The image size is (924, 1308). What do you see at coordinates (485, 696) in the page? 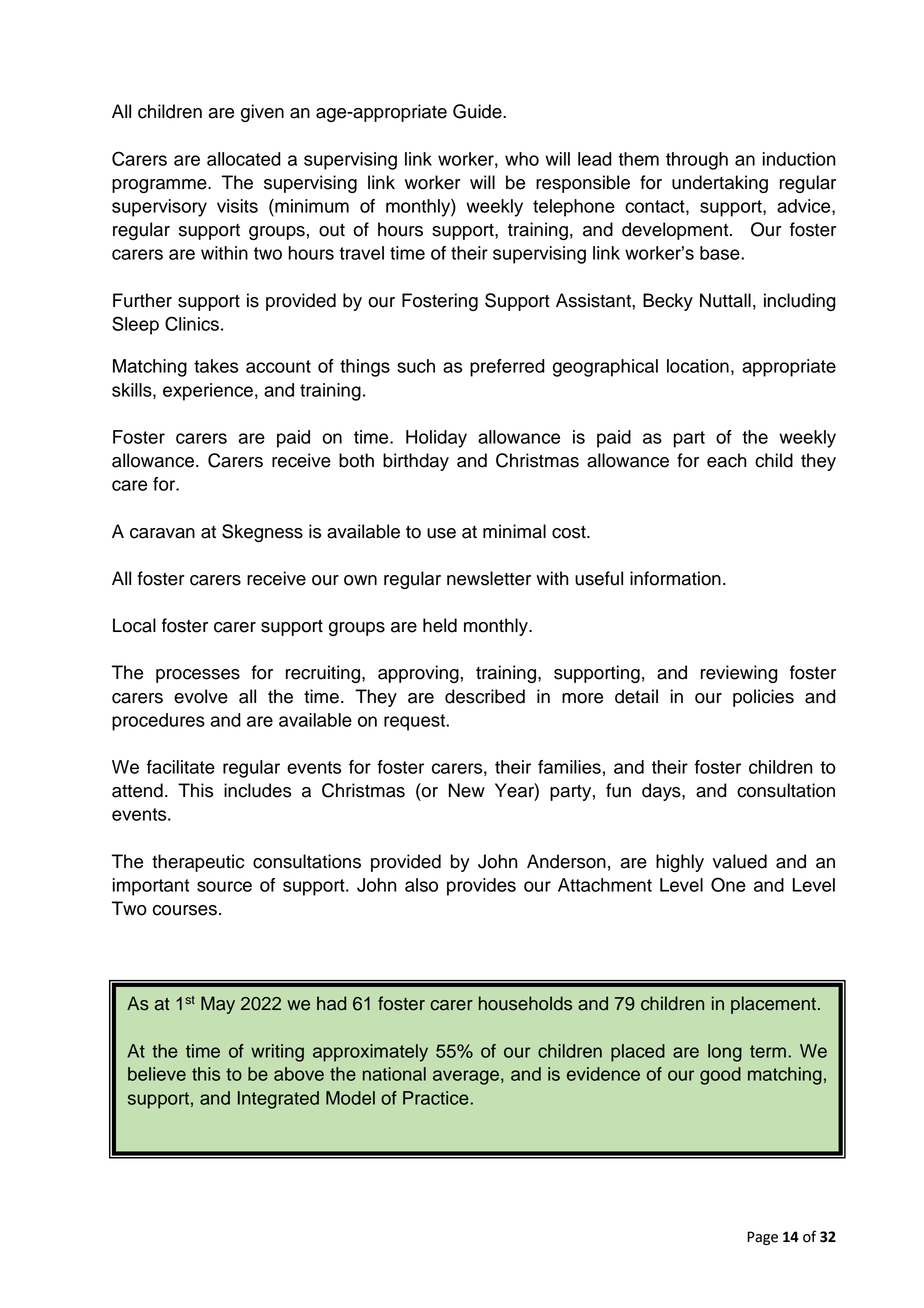
I see `described` at bounding box center [485, 696].
